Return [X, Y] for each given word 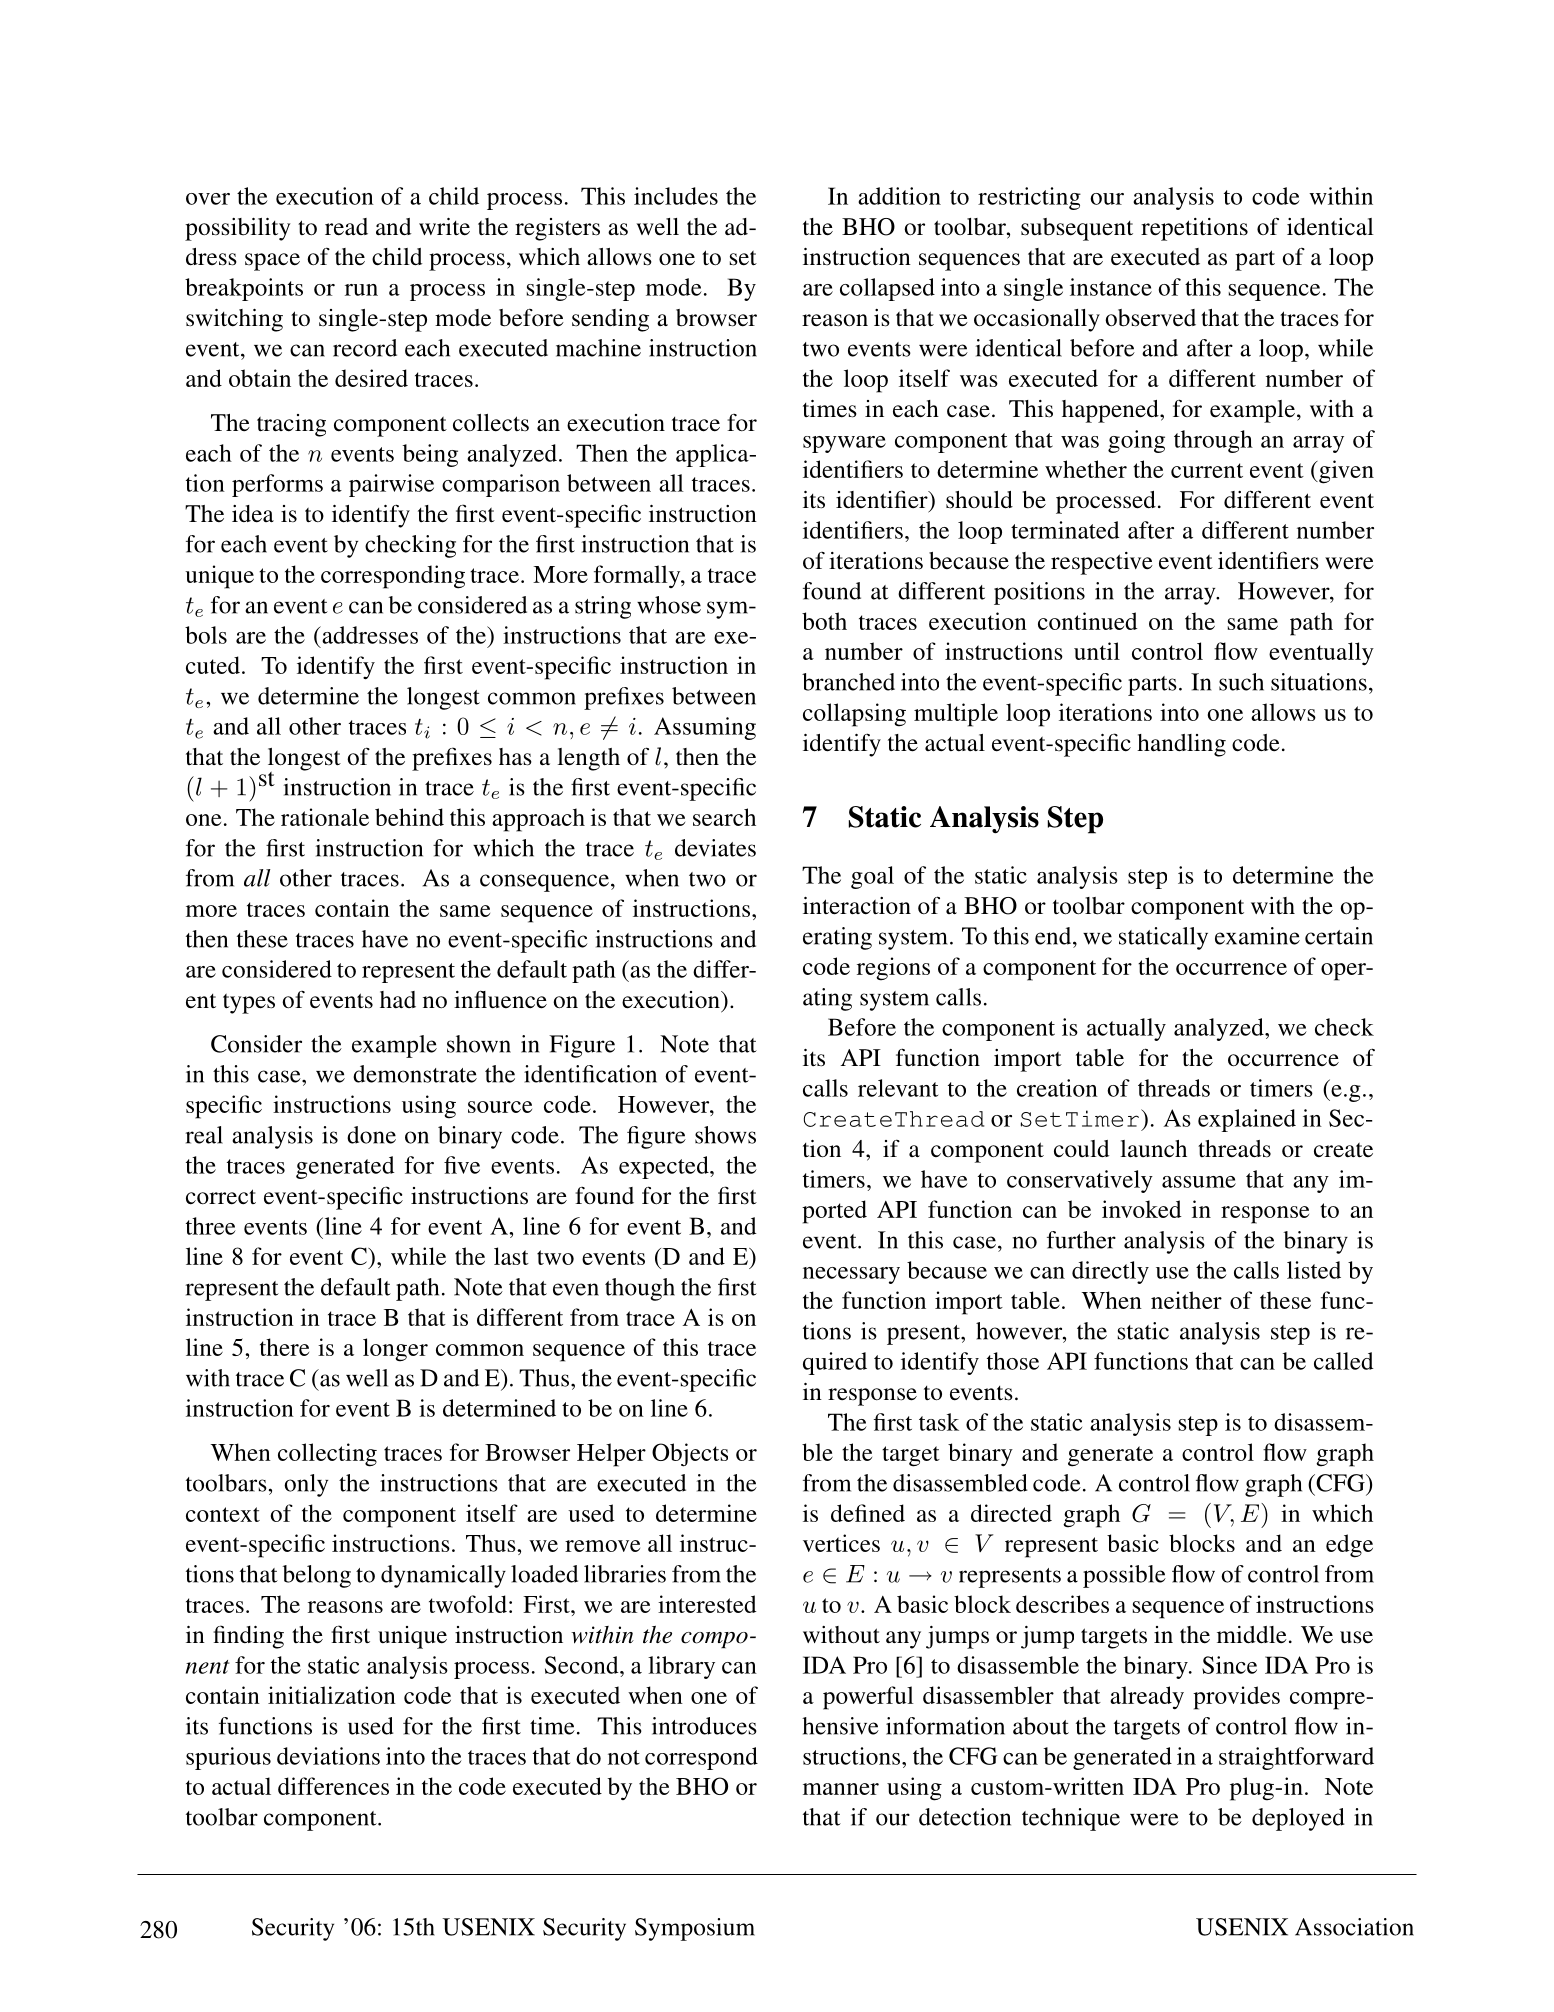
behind [409, 817]
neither [1186, 1300]
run [361, 290]
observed [1150, 318]
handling [1181, 745]
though [640, 1289]
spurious [228, 1758]
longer [395, 1350]
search [724, 817]
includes [676, 196]
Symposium [695, 1929]
